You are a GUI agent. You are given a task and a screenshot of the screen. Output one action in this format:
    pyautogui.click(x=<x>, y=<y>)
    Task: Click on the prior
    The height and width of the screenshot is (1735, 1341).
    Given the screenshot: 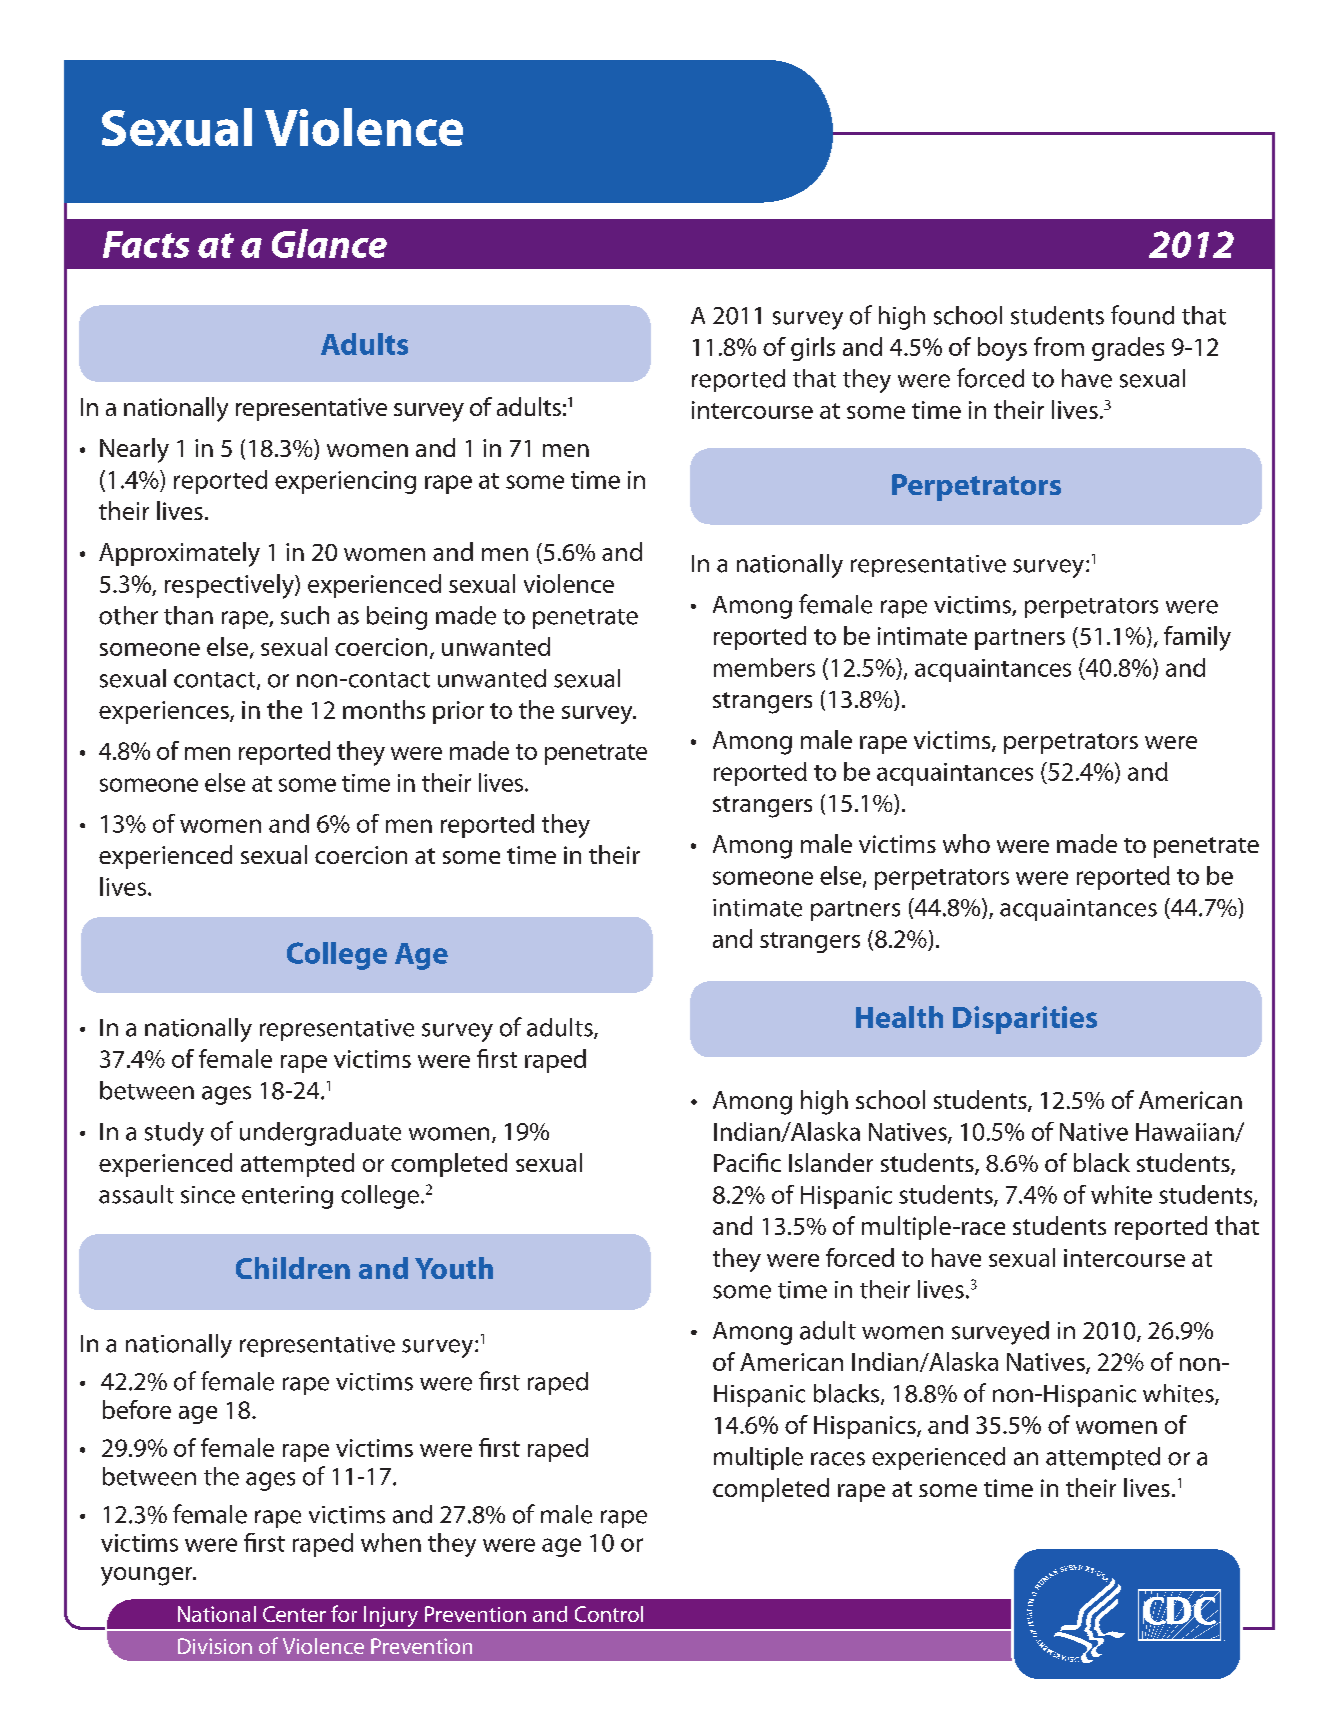 What is the action you would take?
    pyautogui.click(x=458, y=712)
